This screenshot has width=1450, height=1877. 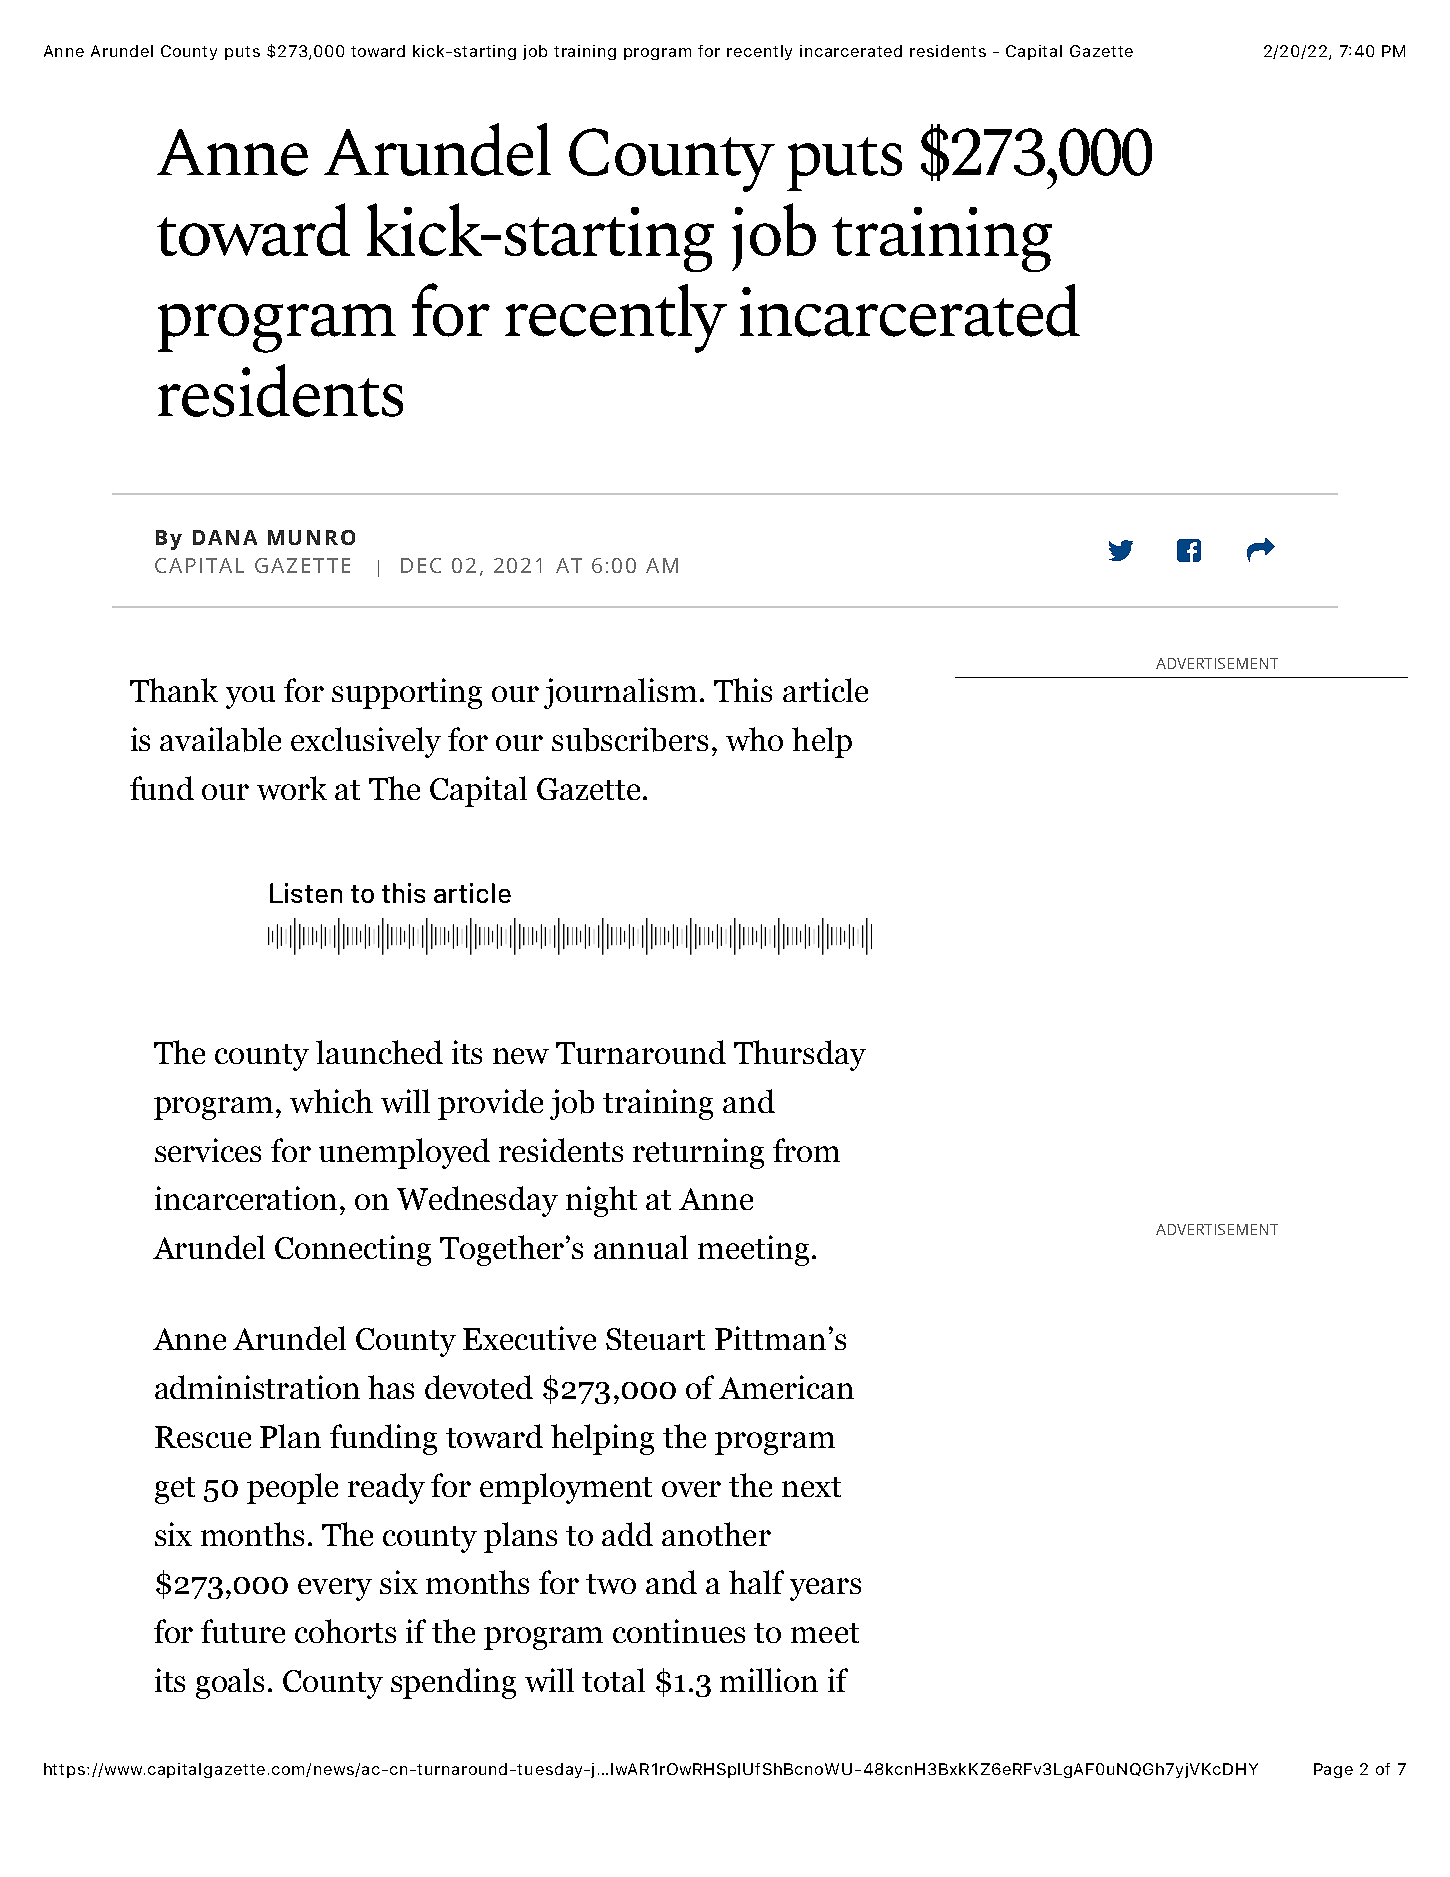 I want to click on years, so click(x=825, y=1589).
